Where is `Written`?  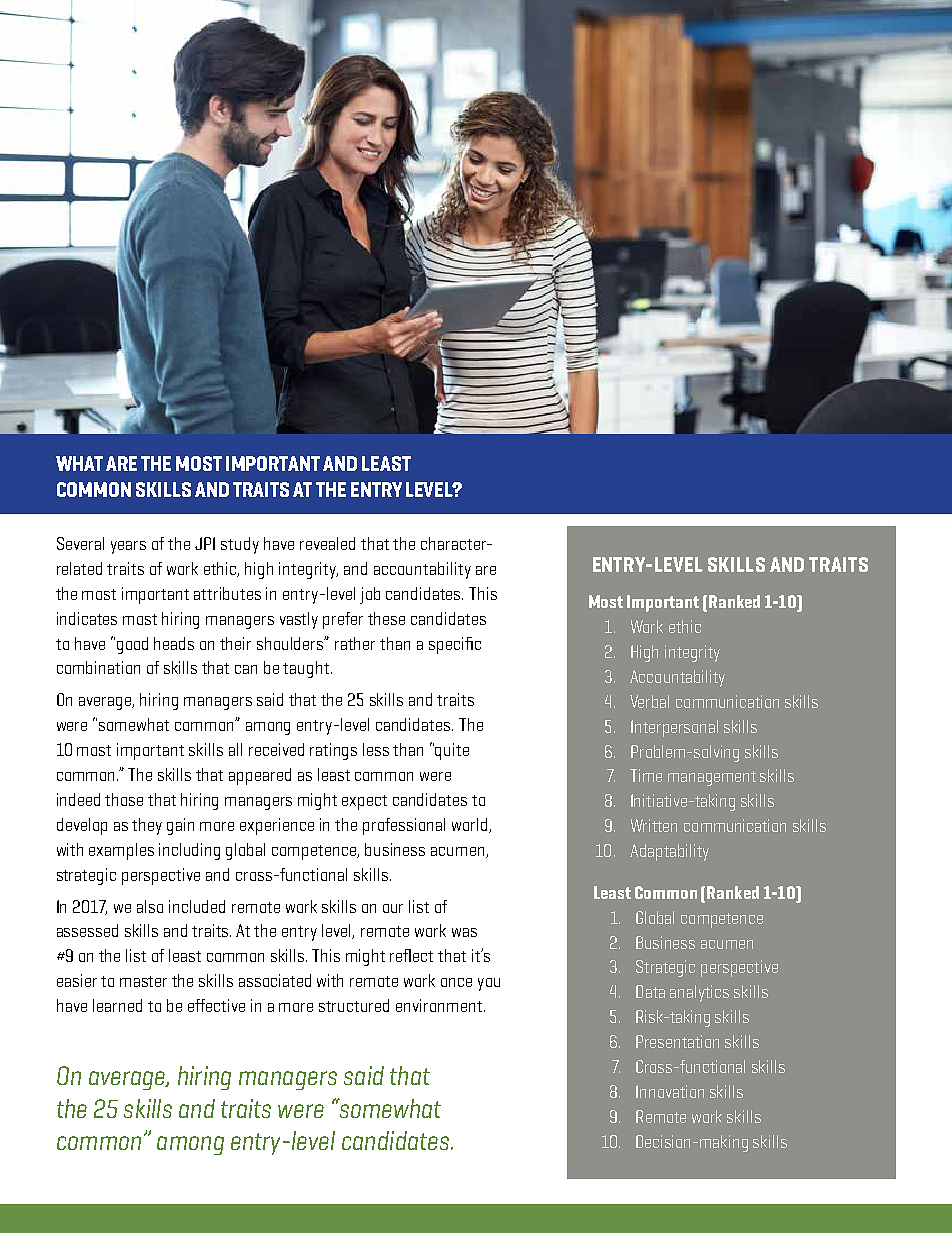
Written is located at coordinates (654, 825).
